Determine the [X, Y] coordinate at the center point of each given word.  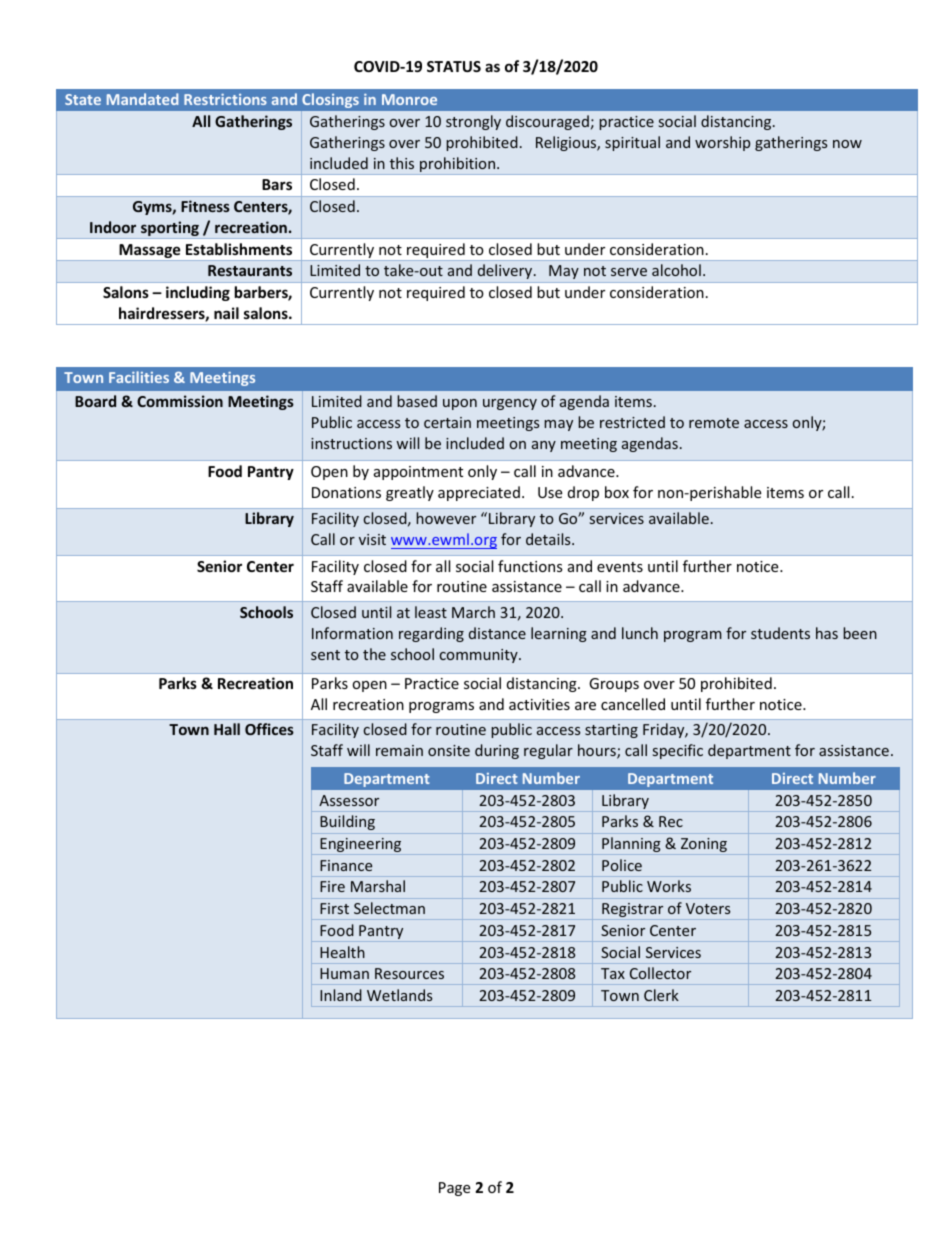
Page [454, 1189]
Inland [341, 995]
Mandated [142, 99]
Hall [227, 729]
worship [722, 143]
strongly [473, 122]
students [780, 633]
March [473, 612]
